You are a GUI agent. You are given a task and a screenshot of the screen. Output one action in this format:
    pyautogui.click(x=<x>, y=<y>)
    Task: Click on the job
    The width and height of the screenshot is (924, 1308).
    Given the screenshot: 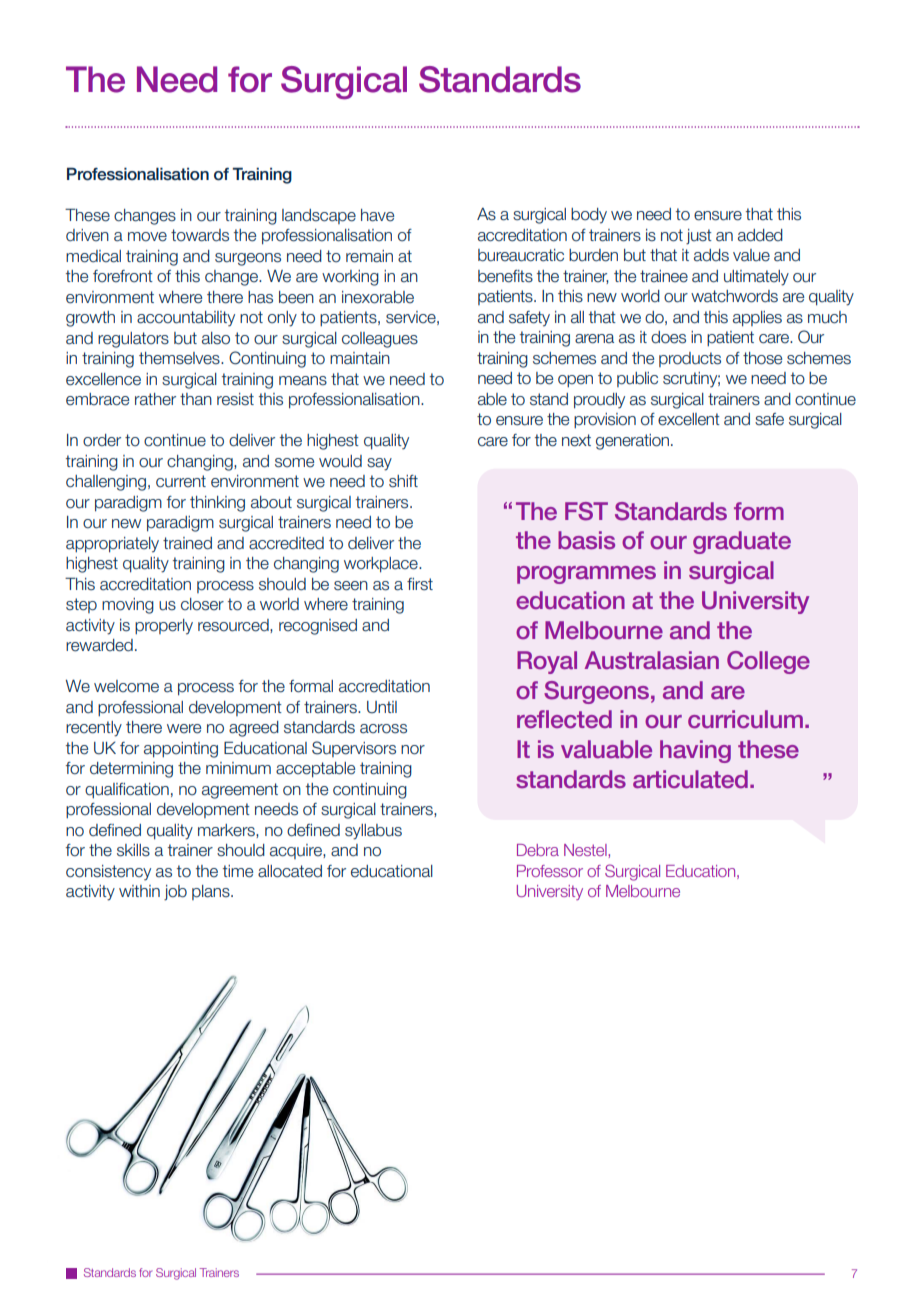 What is the action you would take?
    pyautogui.click(x=175, y=893)
